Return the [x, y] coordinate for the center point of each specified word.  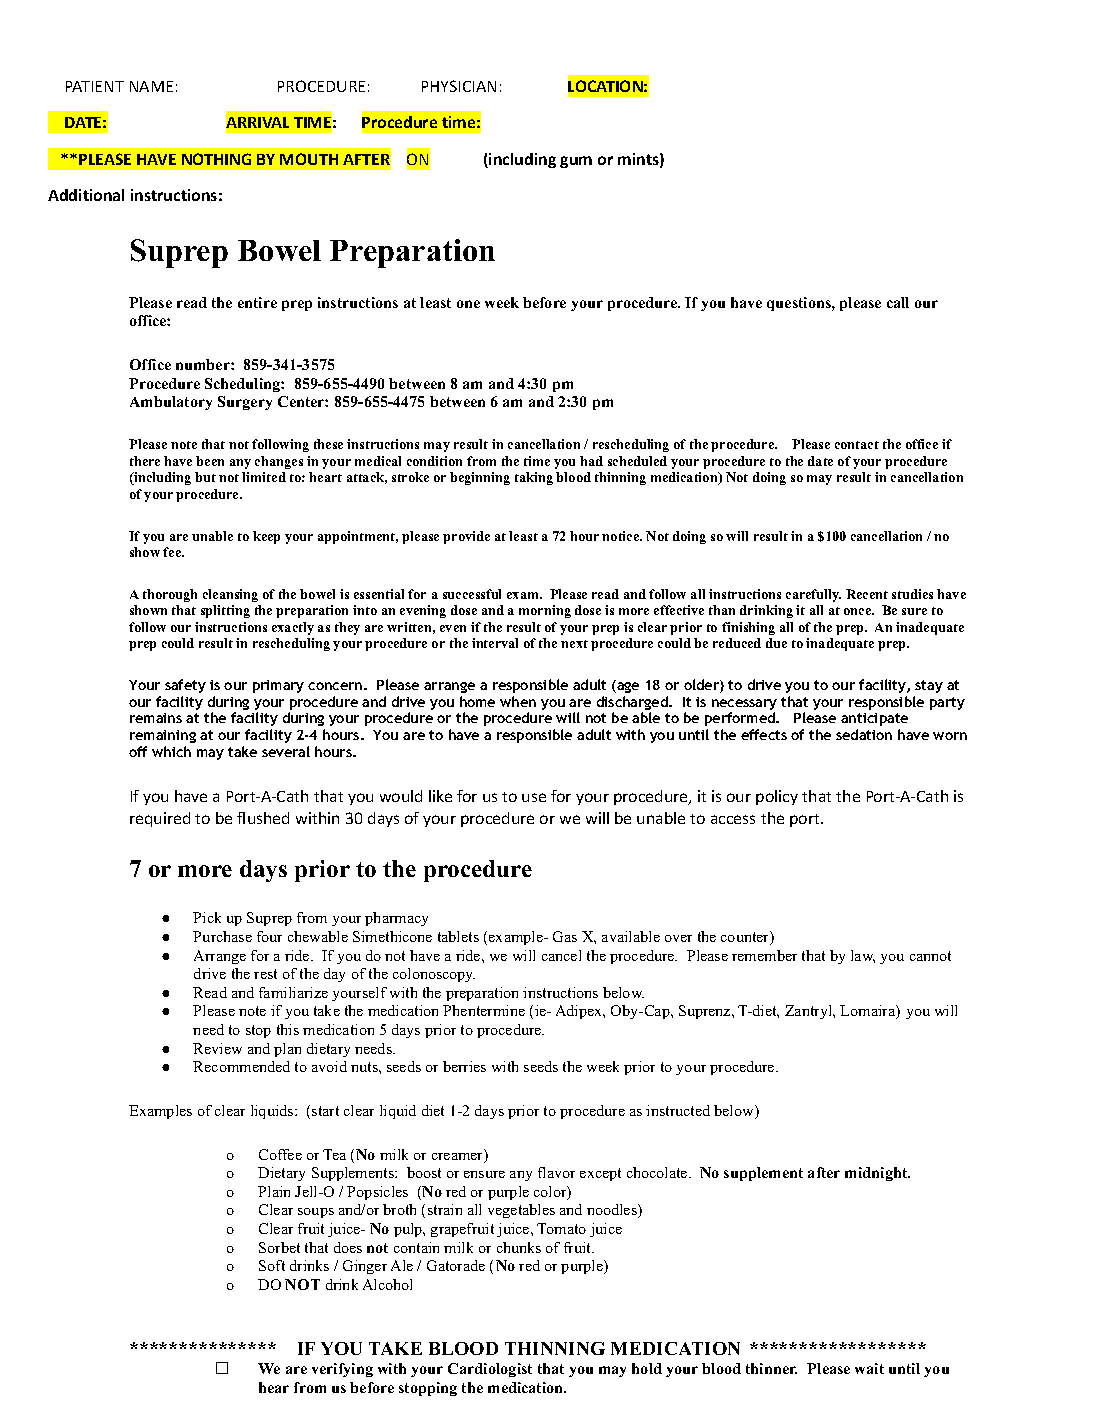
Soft [272, 1265]
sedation [864, 734]
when [518, 701]
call [898, 302]
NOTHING [216, 159]
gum [576, 162]
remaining [163, 736]
